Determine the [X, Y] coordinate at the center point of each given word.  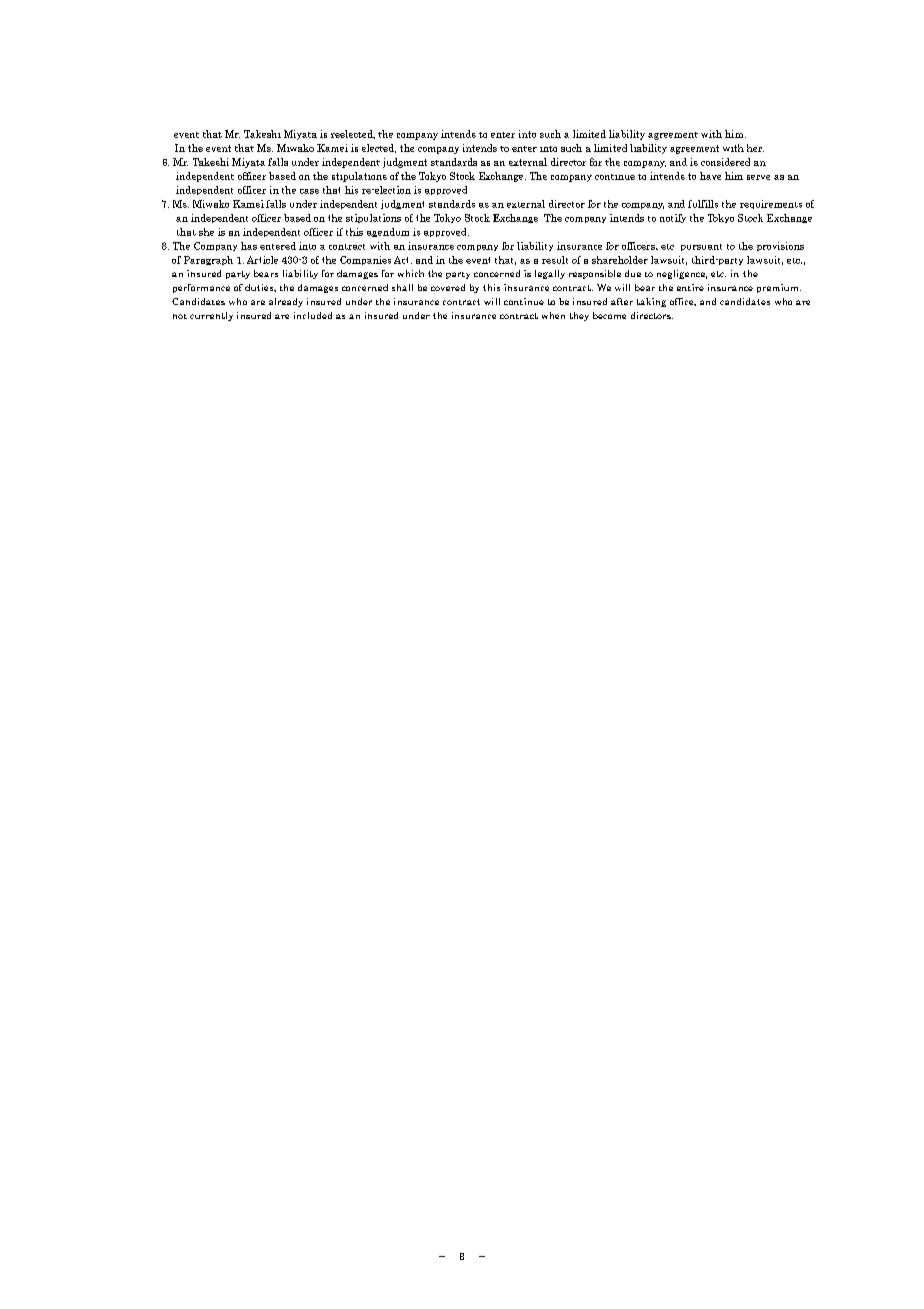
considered [725, 162]
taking [651, 302]
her [755, 148]
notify [673, 218]
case [309, 191]
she [206, 232]
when [553, 315]
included [313, 315]
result [555, 260]
